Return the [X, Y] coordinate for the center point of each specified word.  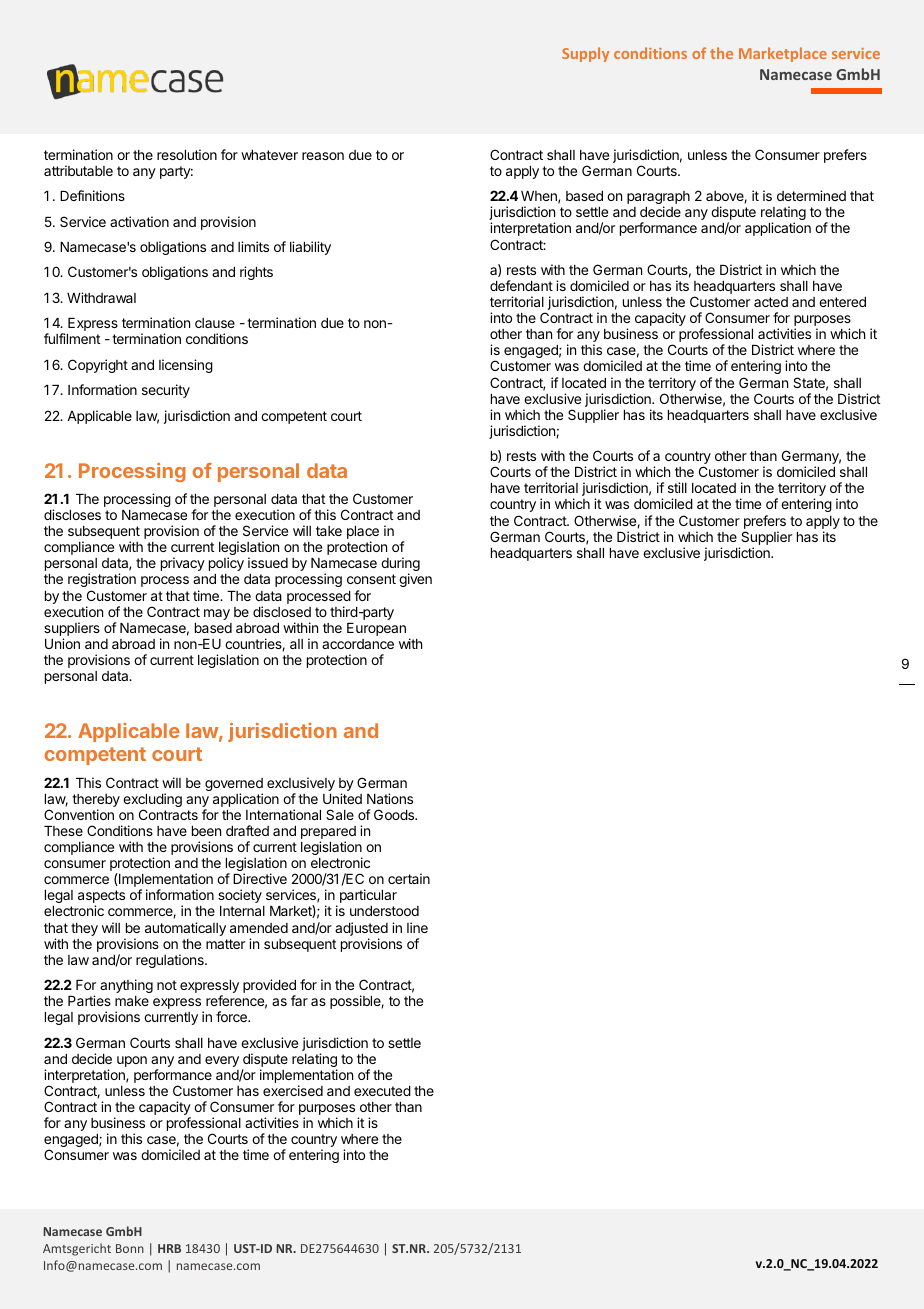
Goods [395, 814]
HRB [169, 1248]
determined [811, 195]
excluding [152, 801]
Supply [585, 54]
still [677, 487]
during [400, 565]
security [166, 391]
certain [409, 878]
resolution [187, 154]
